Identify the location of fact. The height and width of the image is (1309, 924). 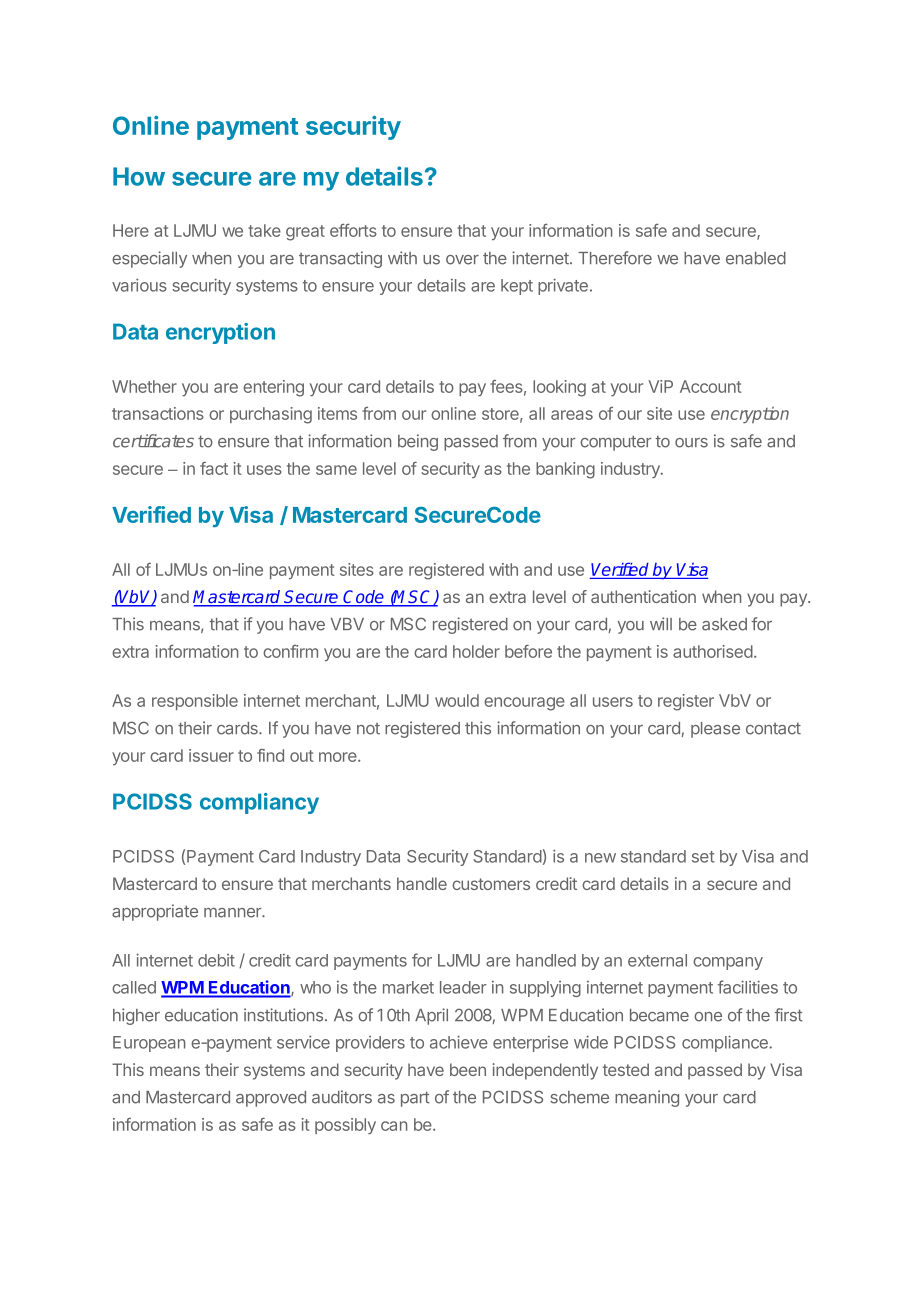
(214, 468).
